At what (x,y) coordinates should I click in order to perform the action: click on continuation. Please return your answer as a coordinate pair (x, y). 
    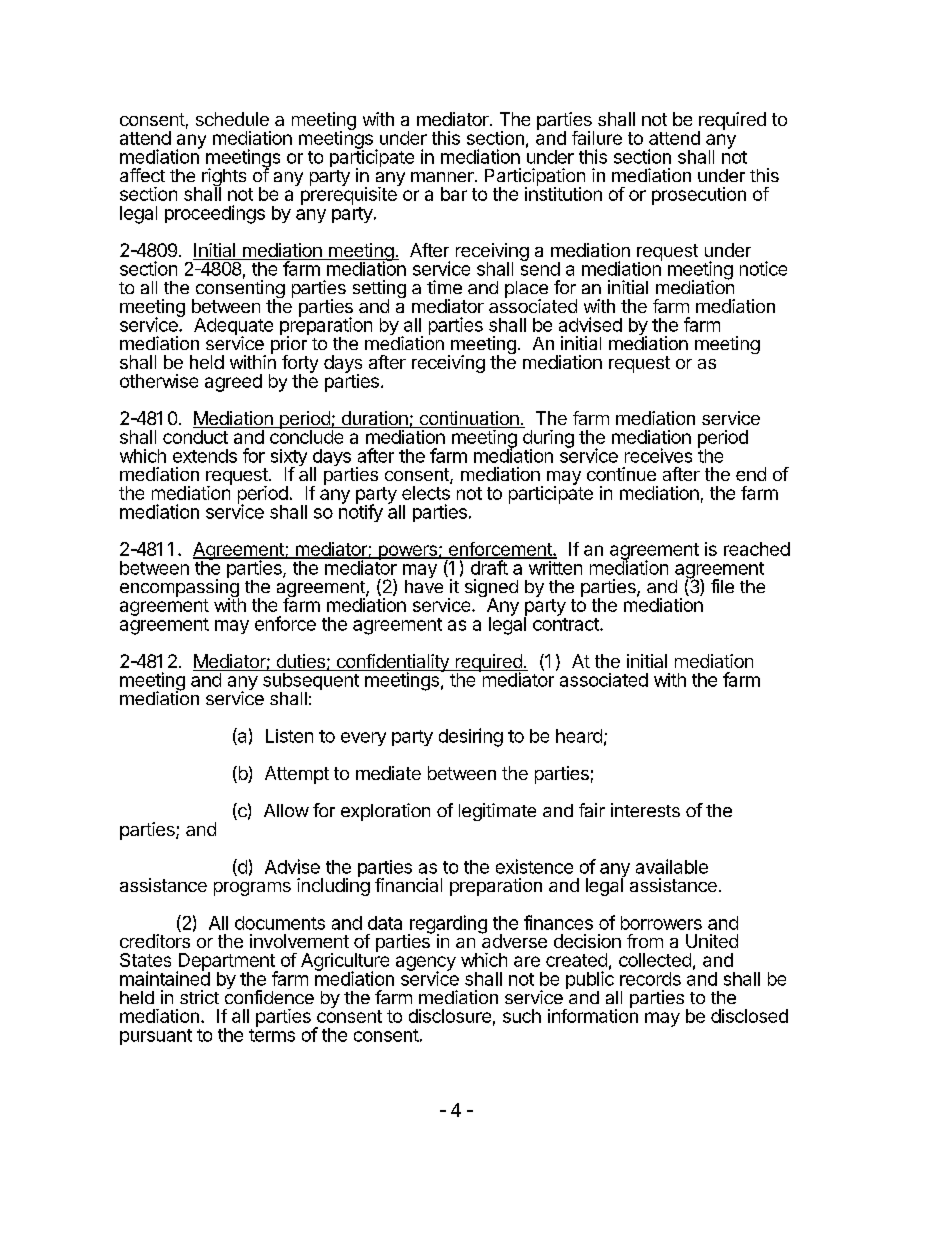
    Looking at the image, I should click on (469, 419).
